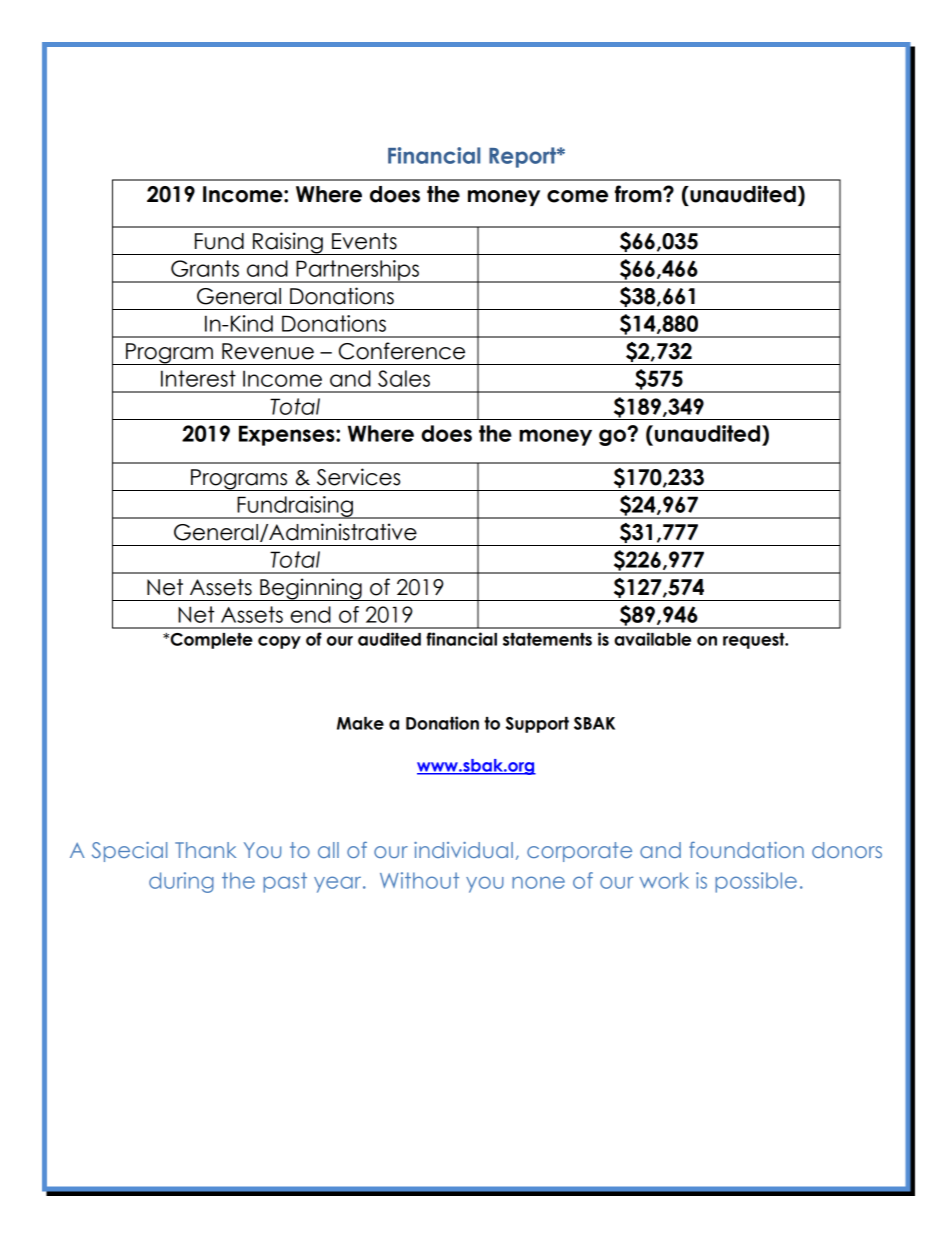  What do you see at coordinates (547, 639) in the screenshot?
I see `statements` at bounding box center [547, 639].
